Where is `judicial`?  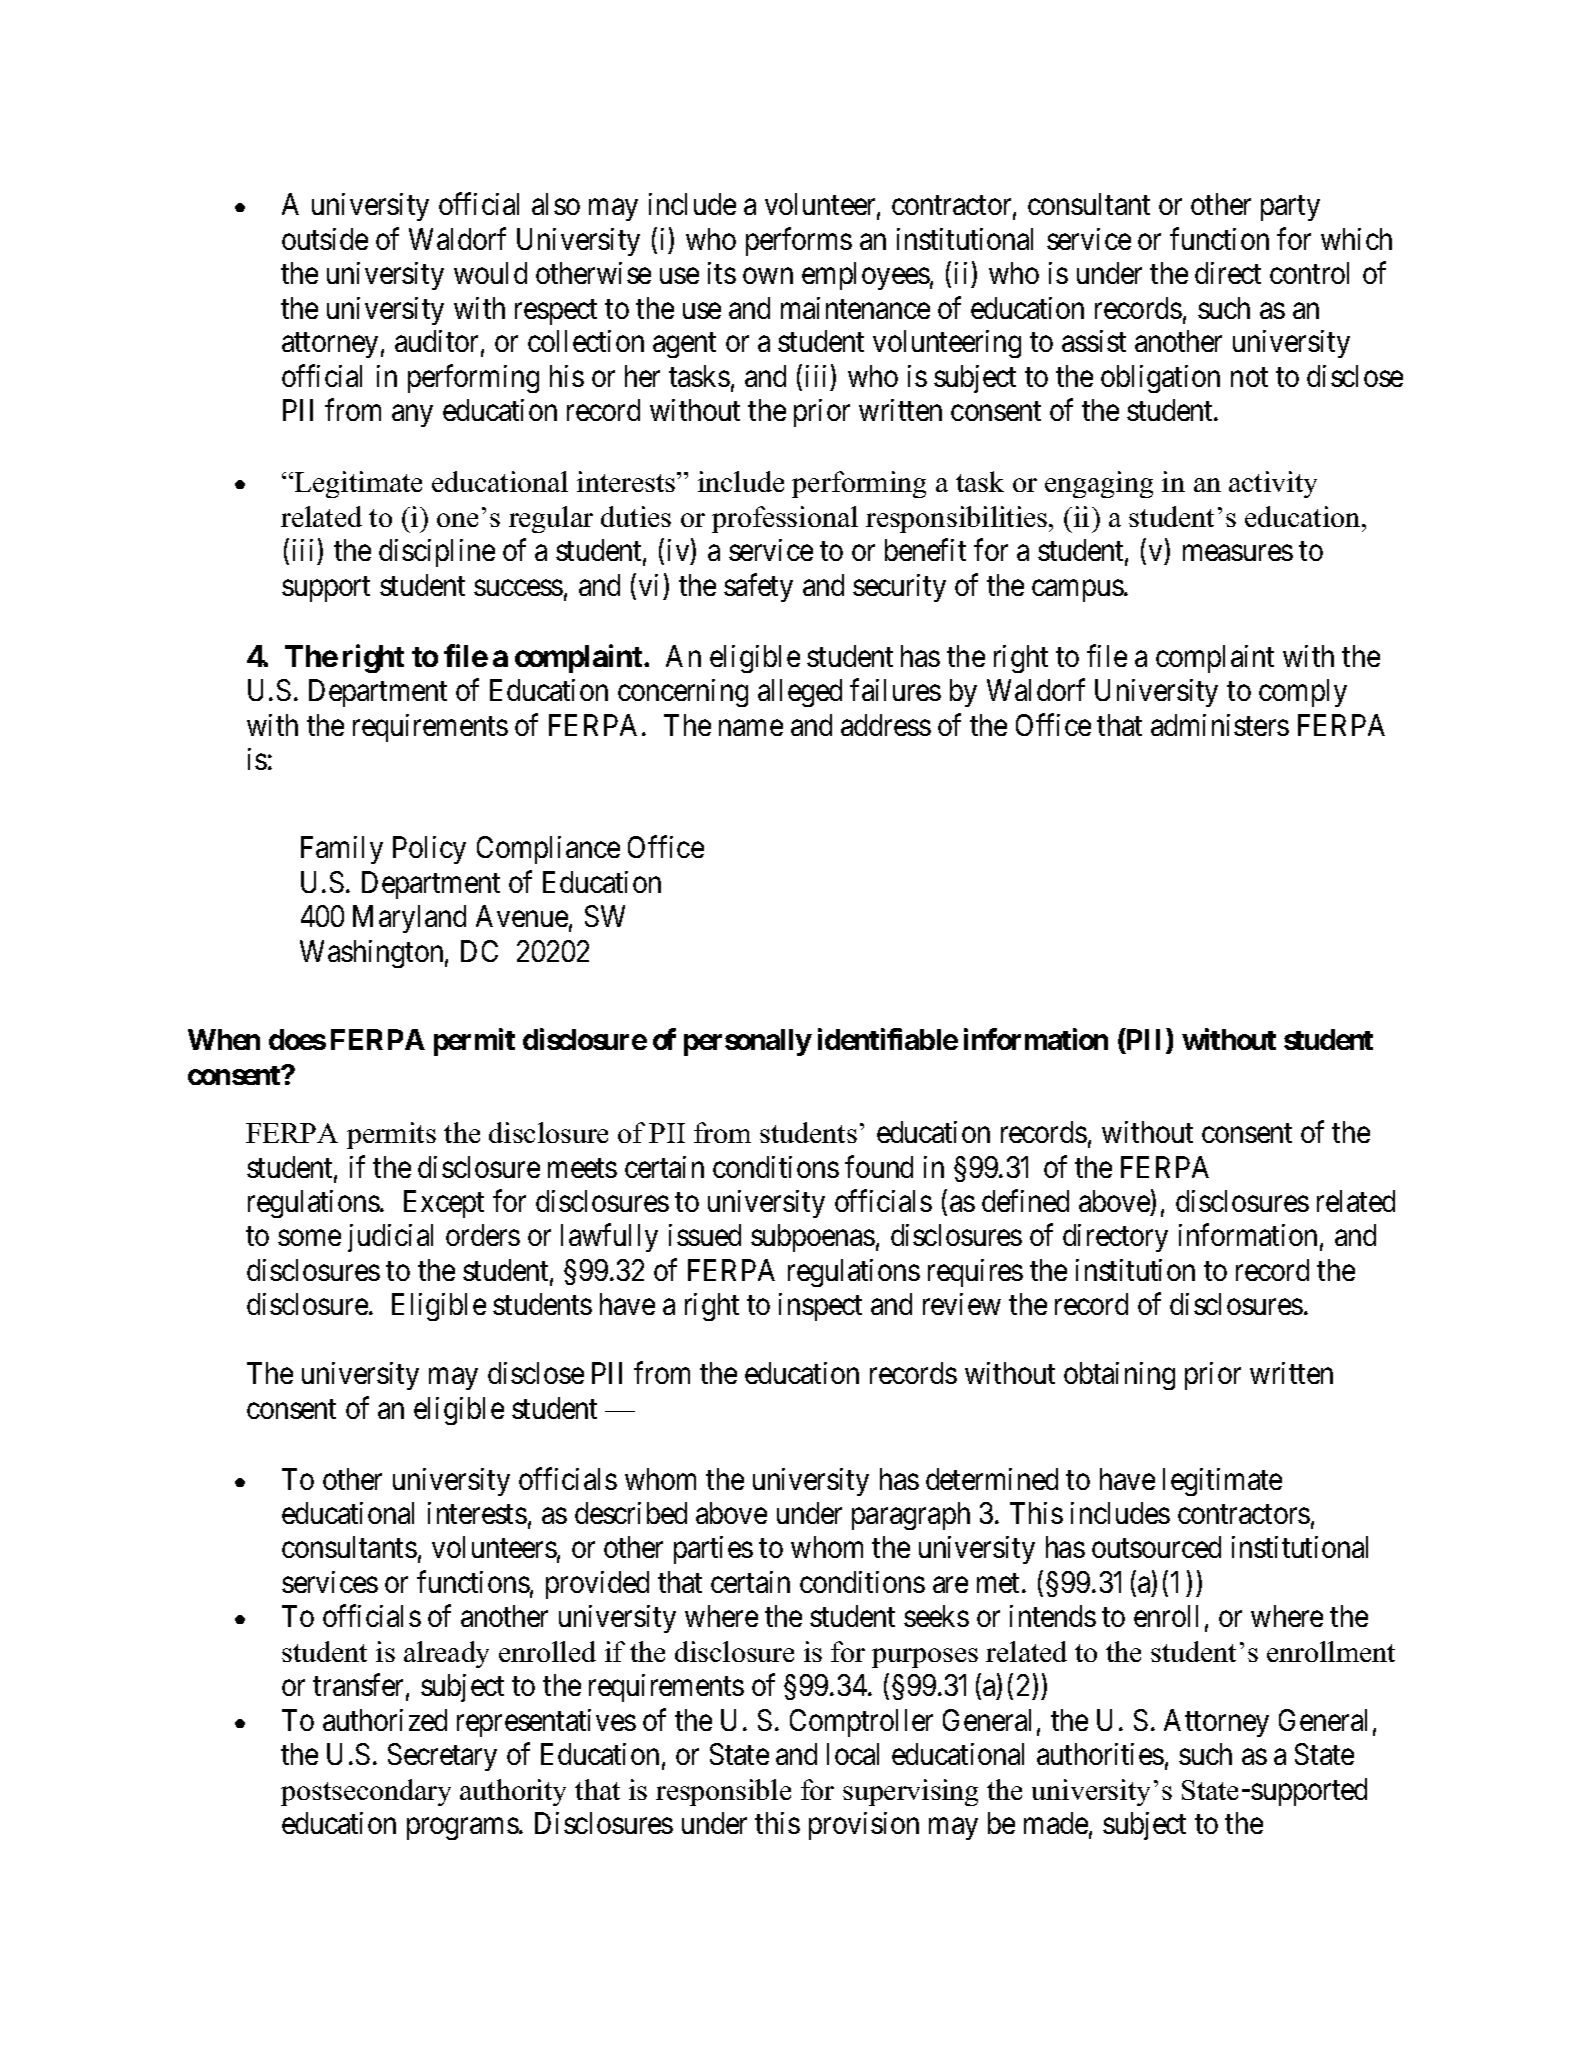 judicial is located at coordinates (390, 1238).
